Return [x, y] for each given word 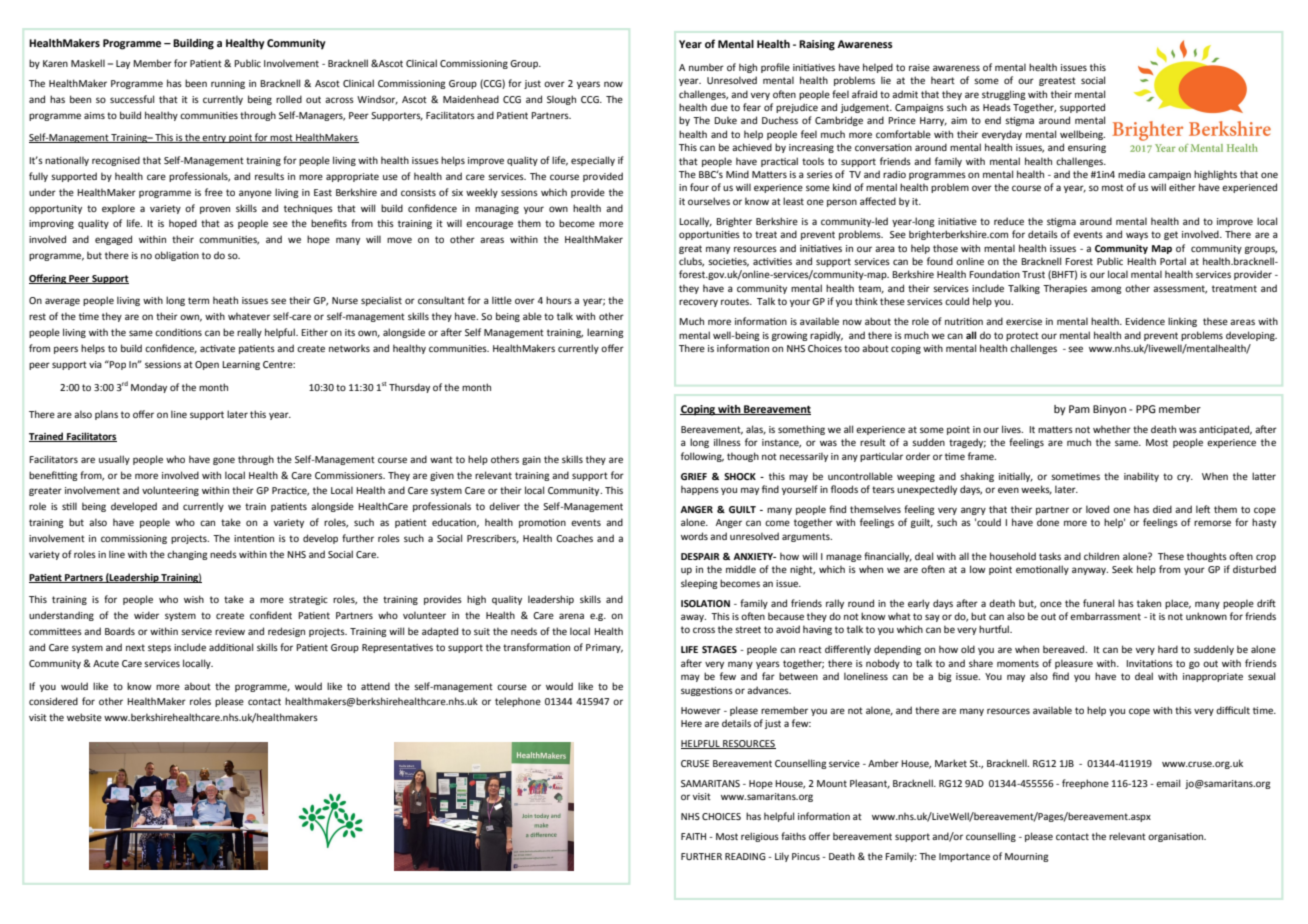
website [84, 717]
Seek [1122, 569]
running [228, 84]
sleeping [699, 584]
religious [760, 837]
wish [194, 599]
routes [736, 301]
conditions [178, 332]
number [706, 67]
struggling [1004, 95]
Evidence [1145, 321]
